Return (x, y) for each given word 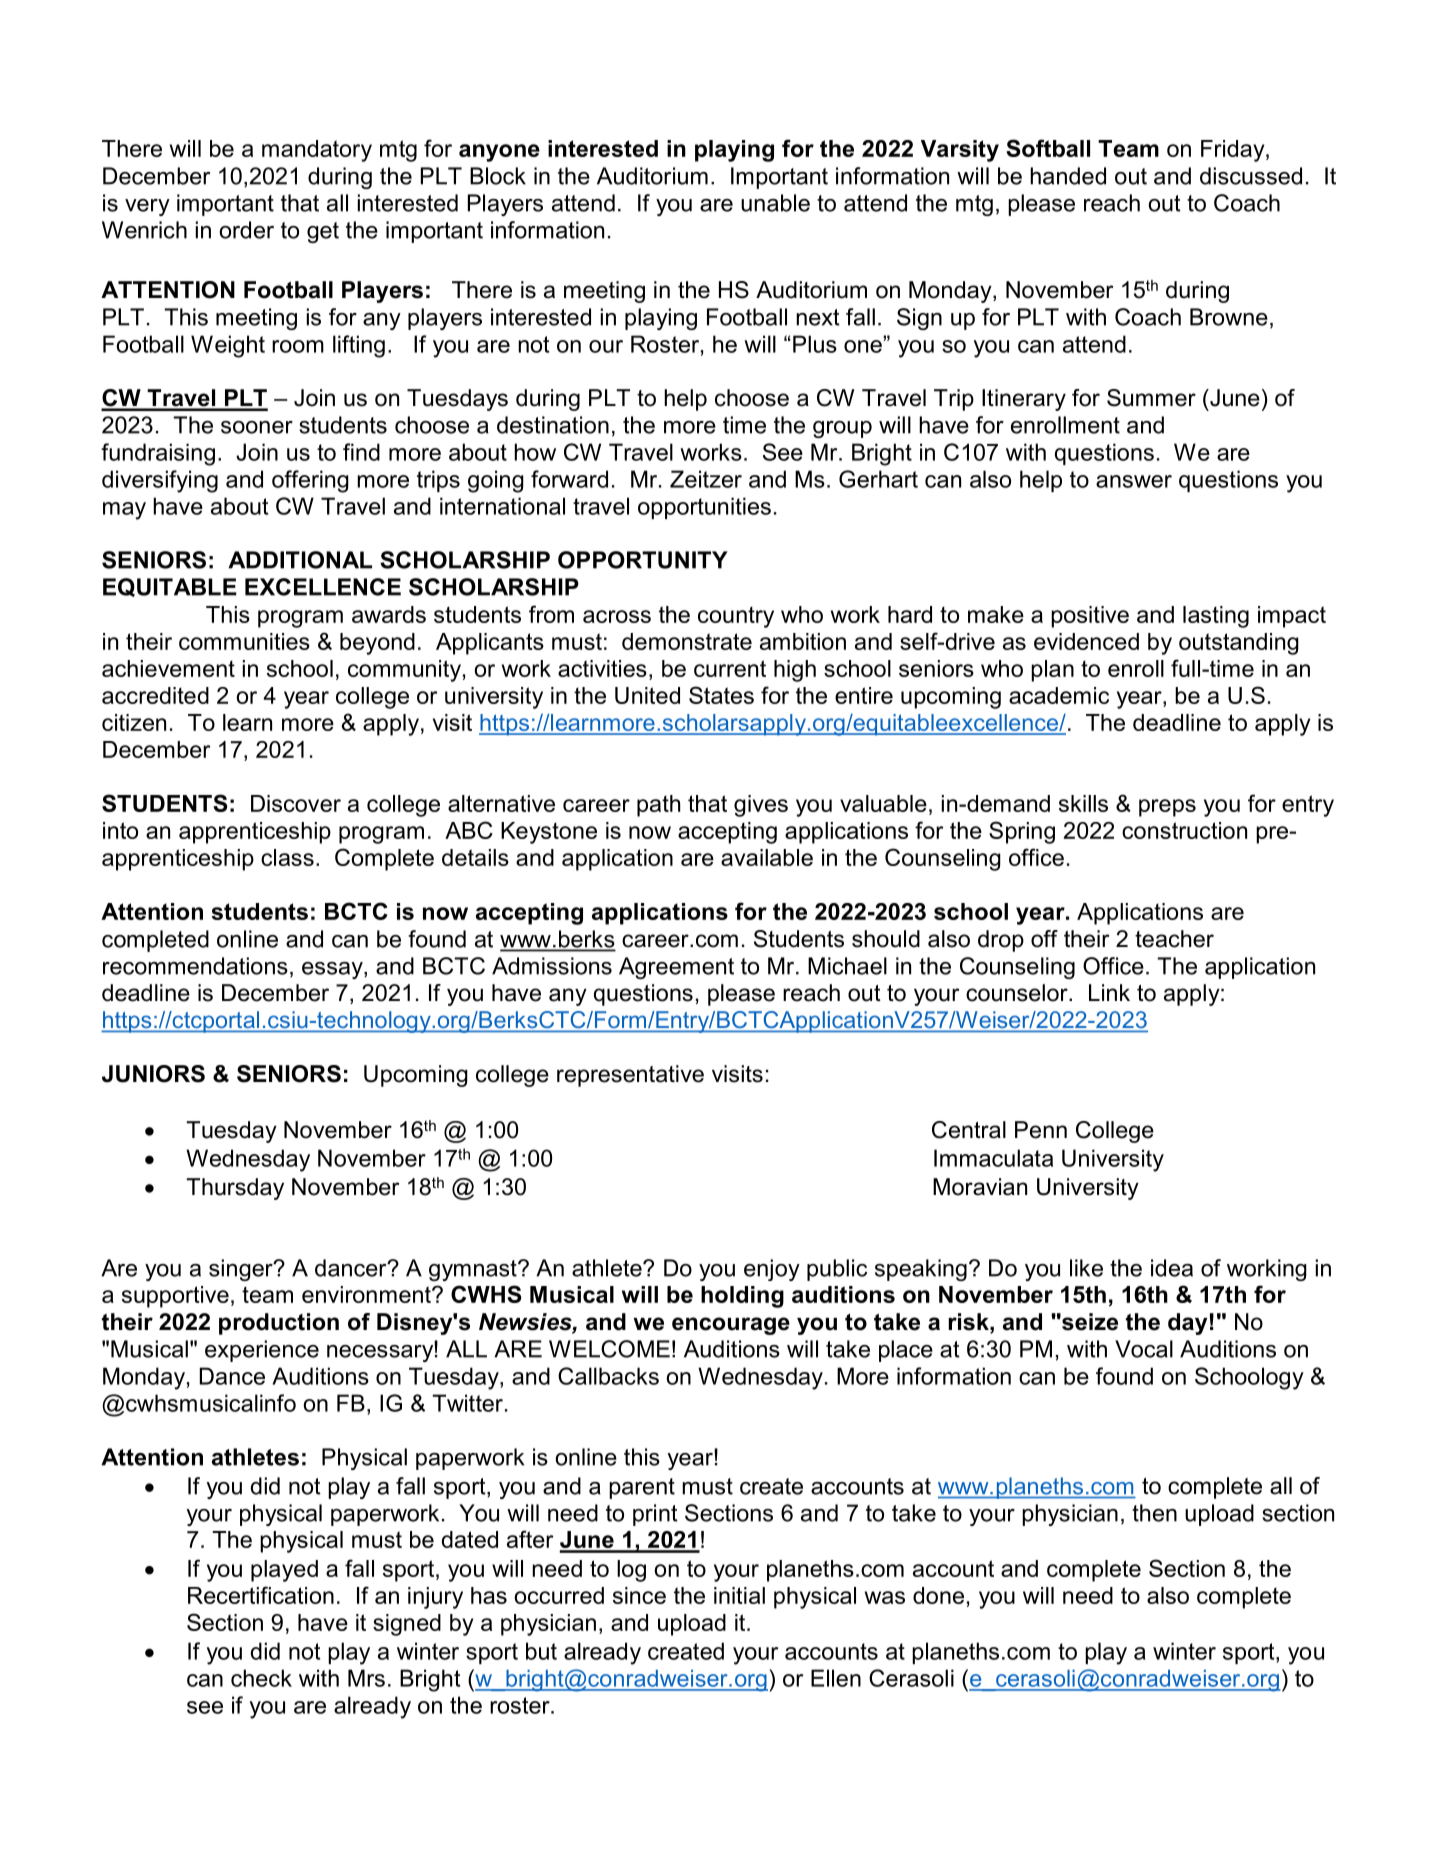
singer (242, 1270)
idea (1172, 1268)
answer (1134, 481)
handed (1068, 176)
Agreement (676, 968)
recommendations (195, 966)
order (246, 230)
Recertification (261, 1595)
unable (775, 203)
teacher (1174, 939)
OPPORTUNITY (643, 560)
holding (742, 1297)
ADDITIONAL (300, 560)
